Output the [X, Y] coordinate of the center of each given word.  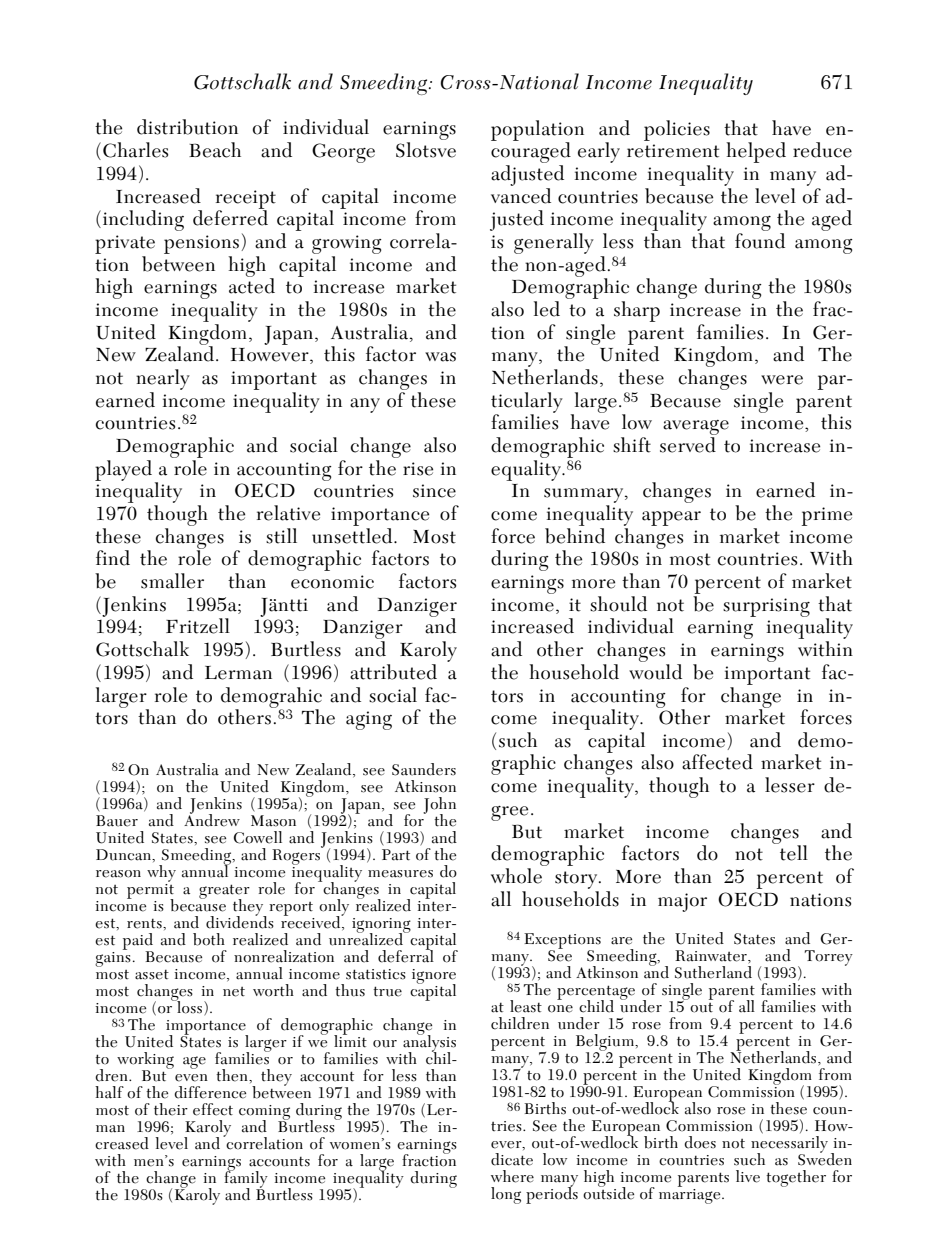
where [512, 1176]
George [343, 153]
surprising [766, 607]
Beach [215, 150]
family [246, 1179]
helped [756, 152]
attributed [393, 672]
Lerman [238, 673]
